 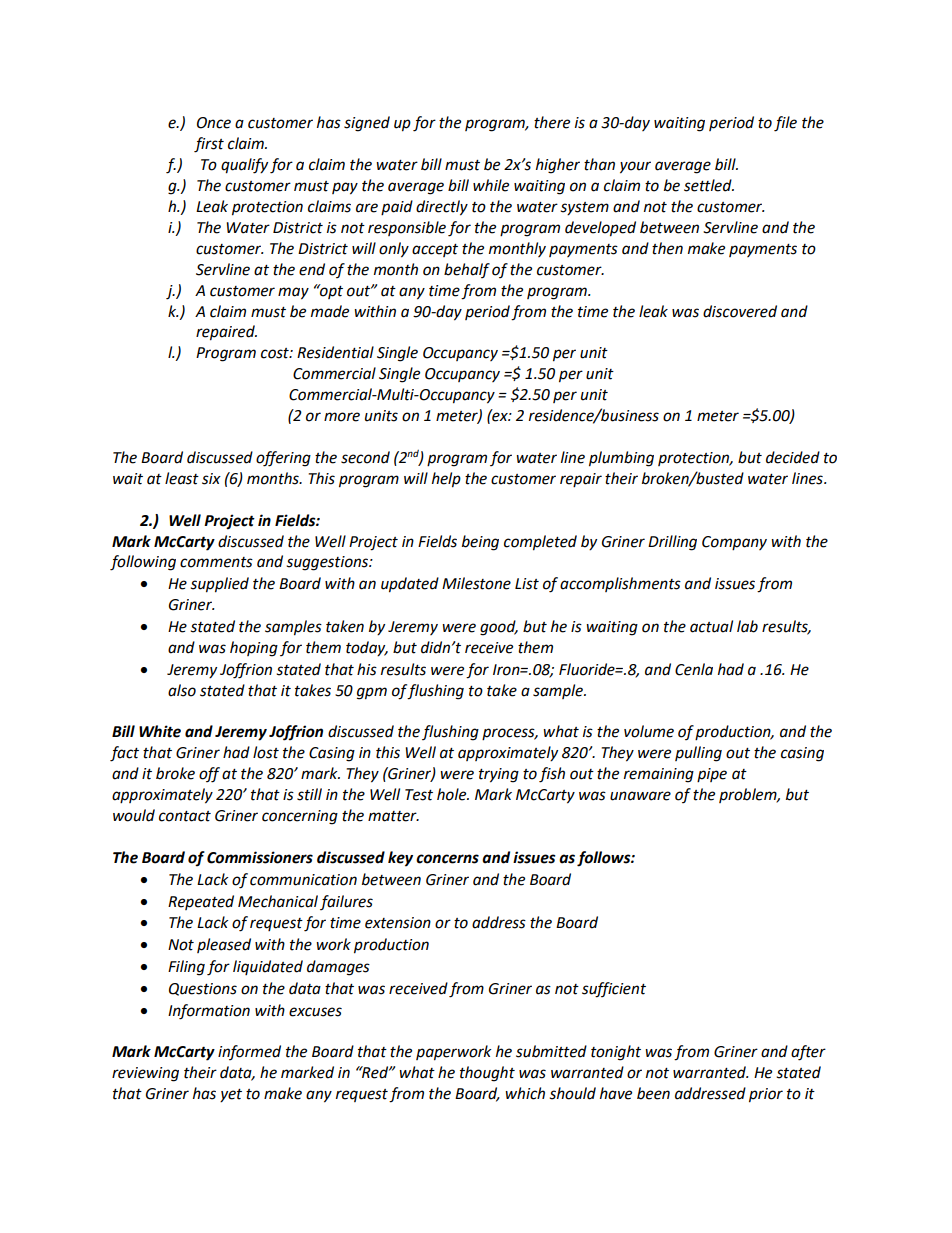 What do you see at coordinates (249, 1052) in the screenshot?
I see `informed` at bounding box center [249, 1052].
